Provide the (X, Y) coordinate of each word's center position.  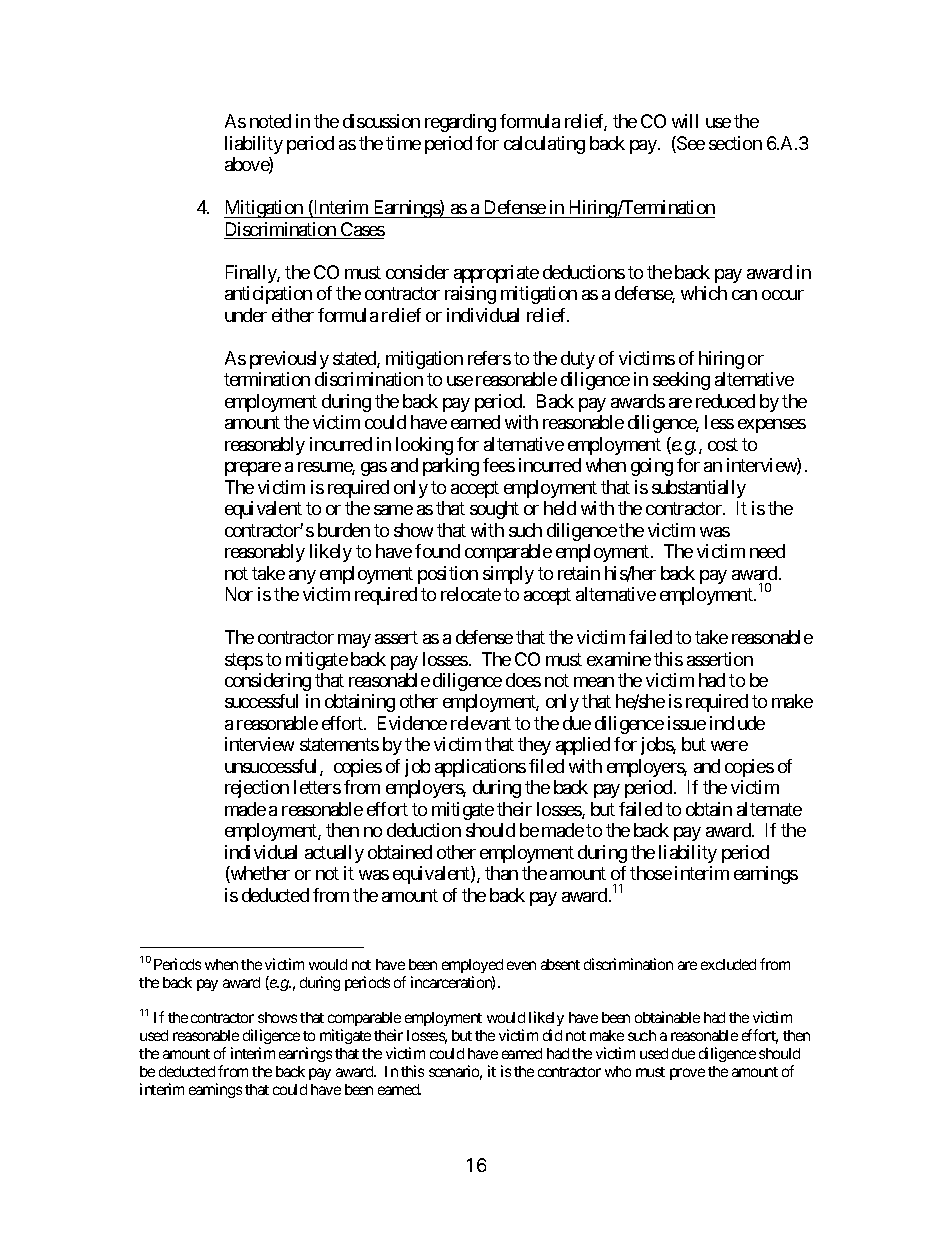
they (534, 746)
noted (270, 121)
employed (472, 966)
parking (451, 467)
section (735, 143)
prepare (253, 469)
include (737, 723)
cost (723, 444)
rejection (257, 789)
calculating (544, 145)
